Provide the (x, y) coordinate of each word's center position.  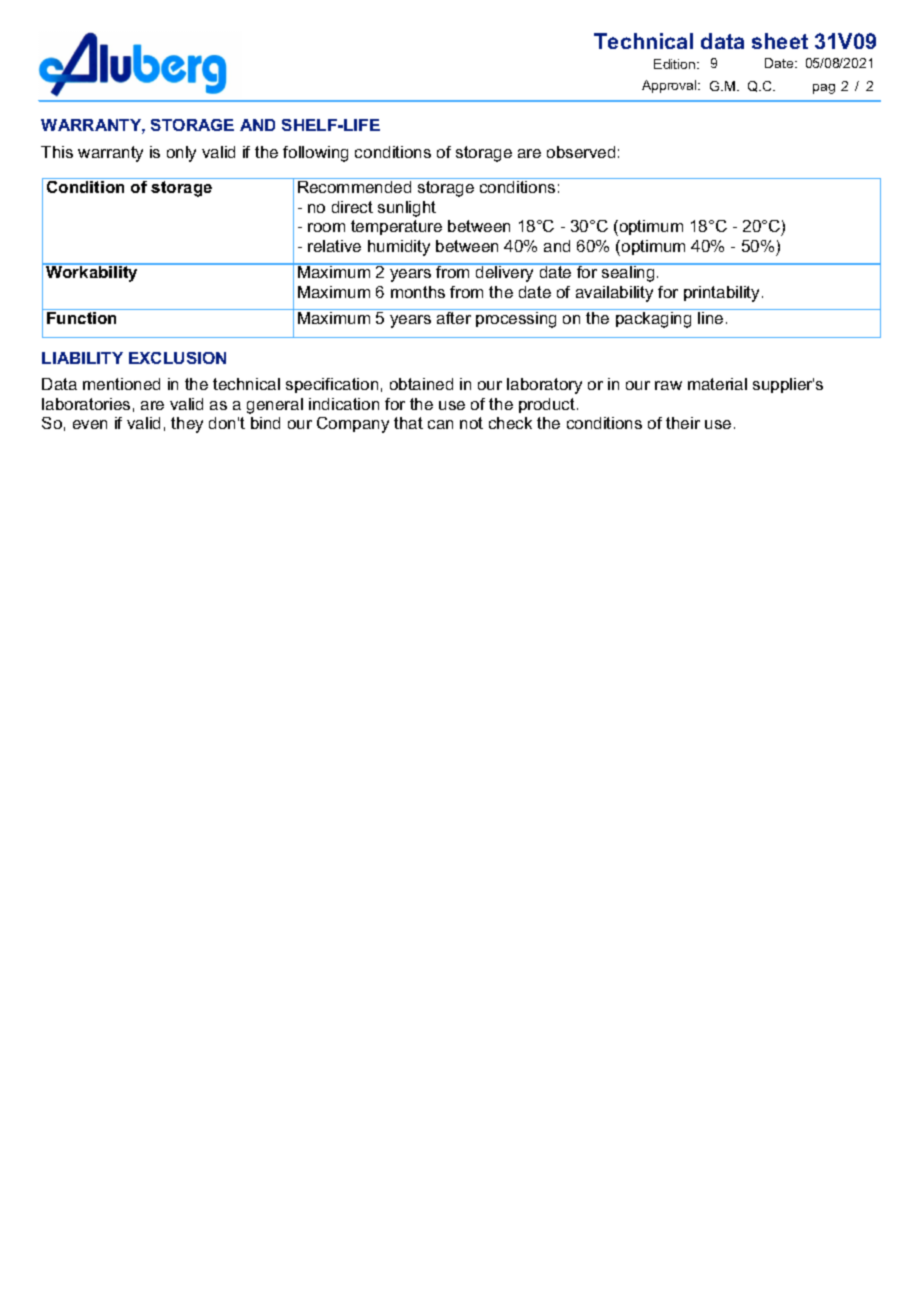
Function (81, 318)
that (408, 423)
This (57, 152)
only (181, 154)
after (454, 316)
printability (723, 294)
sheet (780, 41)
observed (581, 152)
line (710, 318)
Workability (92, 273)
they (187, 425)
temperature (396, 227)
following (315, 154)
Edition (676, 64)
